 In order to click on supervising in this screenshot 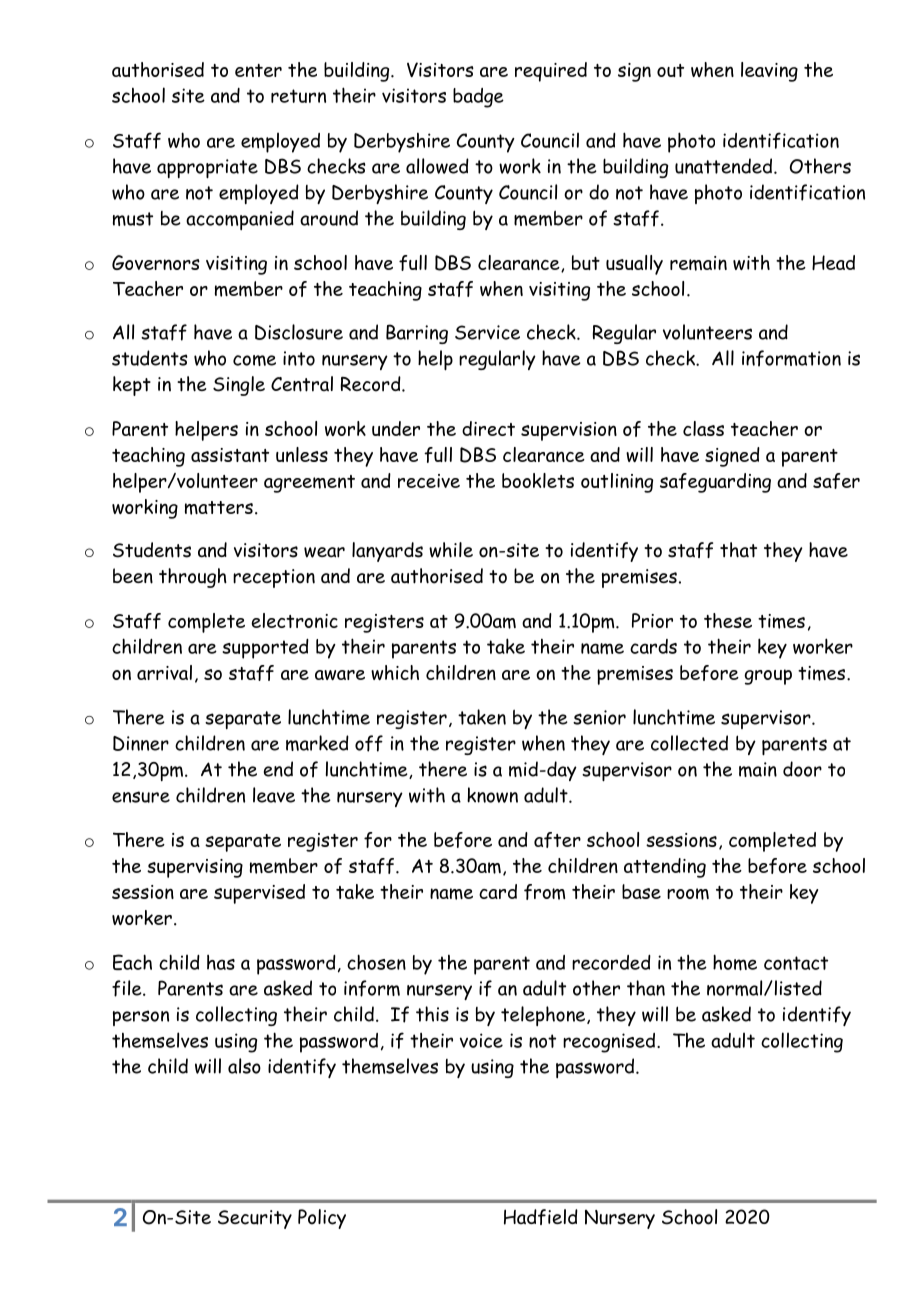, I will do `click(195, 868)`.
